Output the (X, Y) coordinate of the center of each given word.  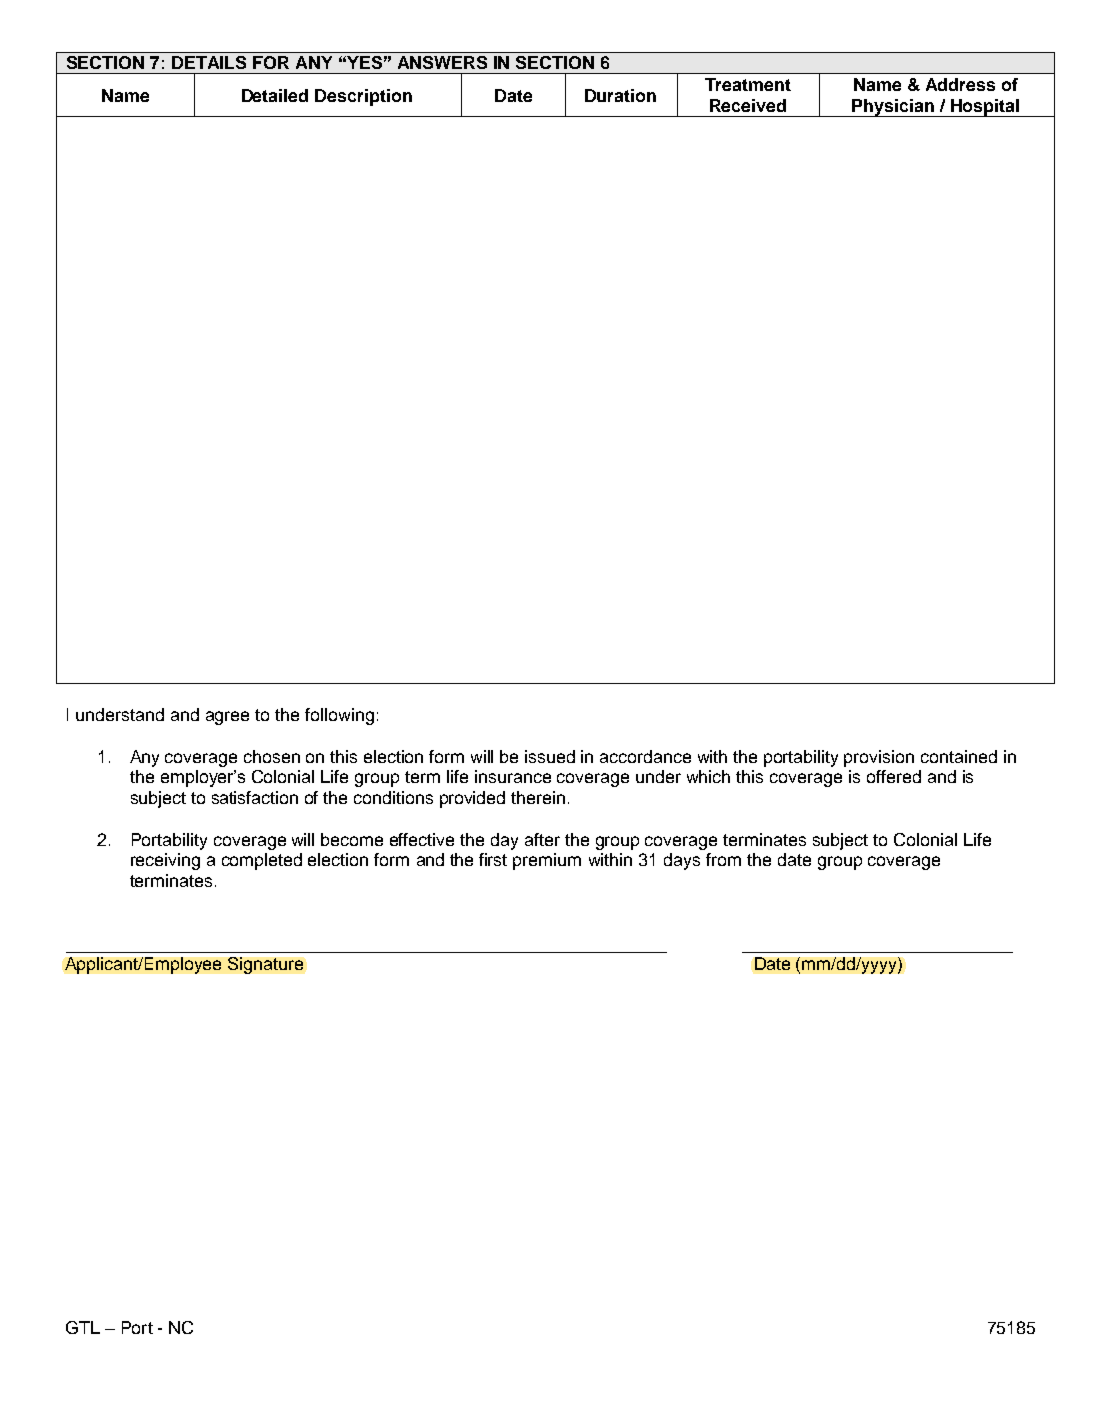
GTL (83, 1327)
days (682, 861)
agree (227, 718)
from (723, 859)
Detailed (275, 95)
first (493, 859)
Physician (893, 108)
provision (879, 758)
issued (550, 756)
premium (547, 861)
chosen (272, 756)
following (339, 716)
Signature (265, 965)
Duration (620, 95)
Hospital (985, 108)
